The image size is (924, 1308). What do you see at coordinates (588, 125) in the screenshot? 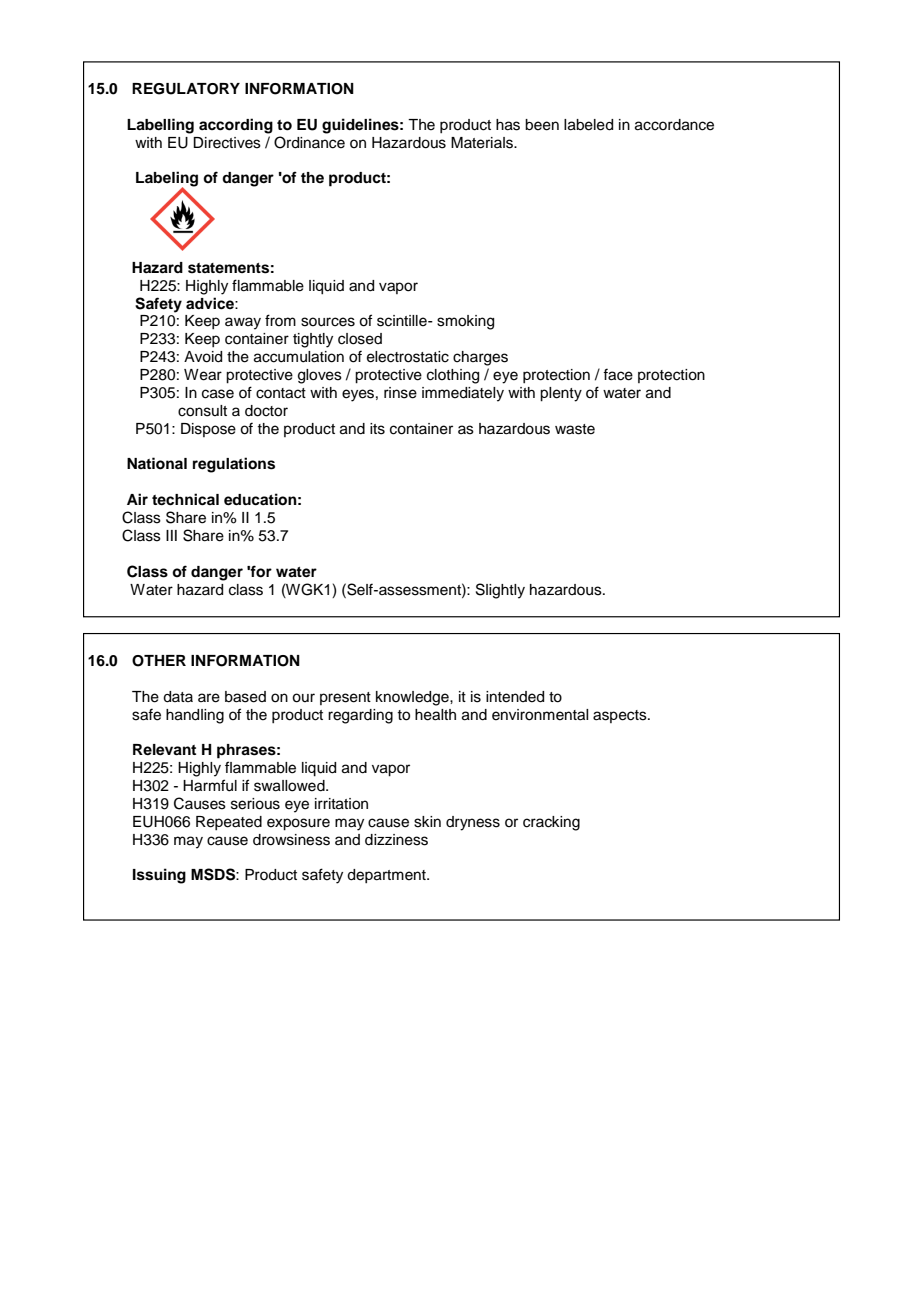
I see `labeled` at bounding box center [588, 125].
